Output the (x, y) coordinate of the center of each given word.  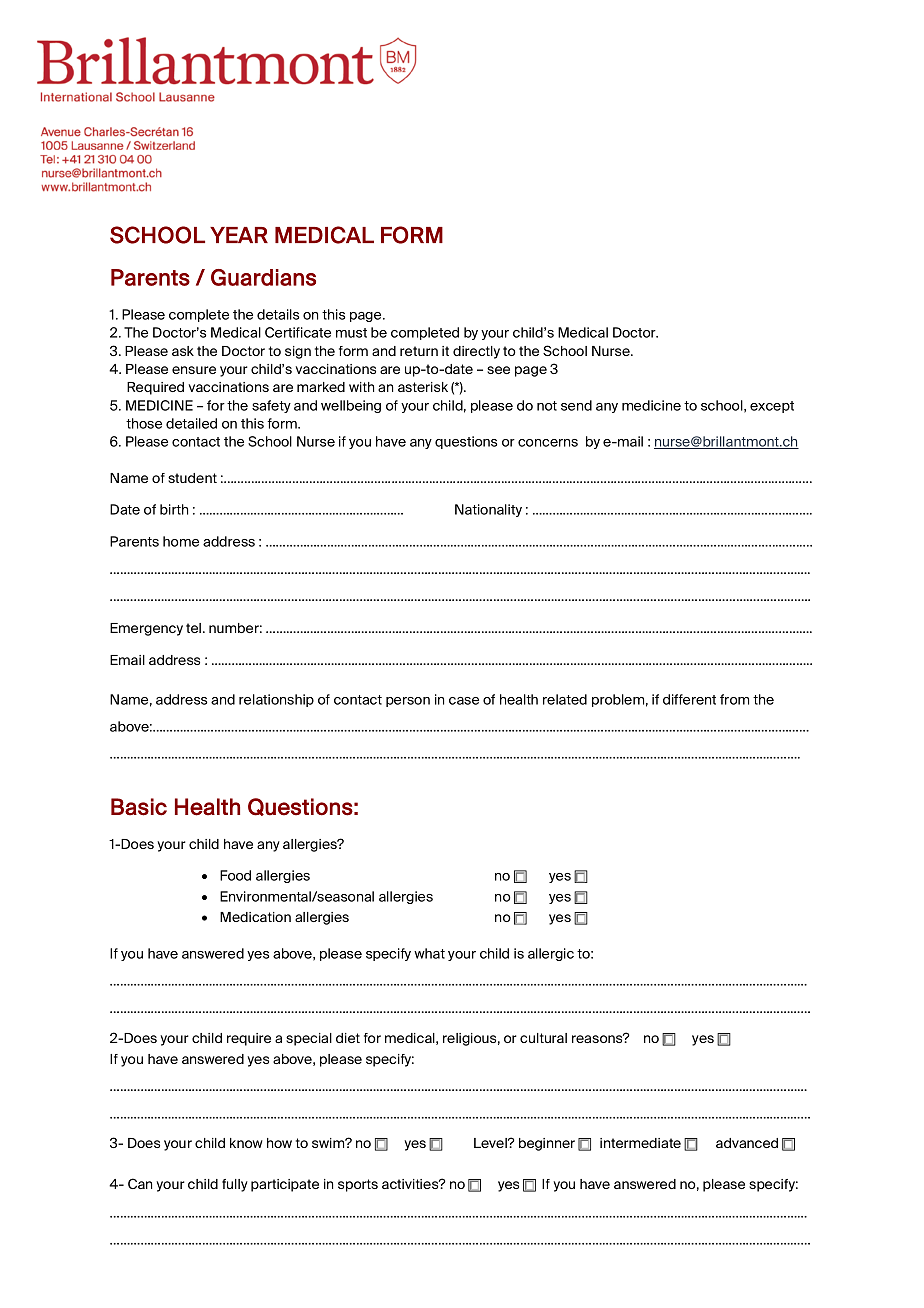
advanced (747, 1143)
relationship (276, 700)
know (246, 1143)
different (689, 699)
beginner (547, 1144)
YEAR (239, 235)
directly (476, 352)
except (772, 407)
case (464, 701)
